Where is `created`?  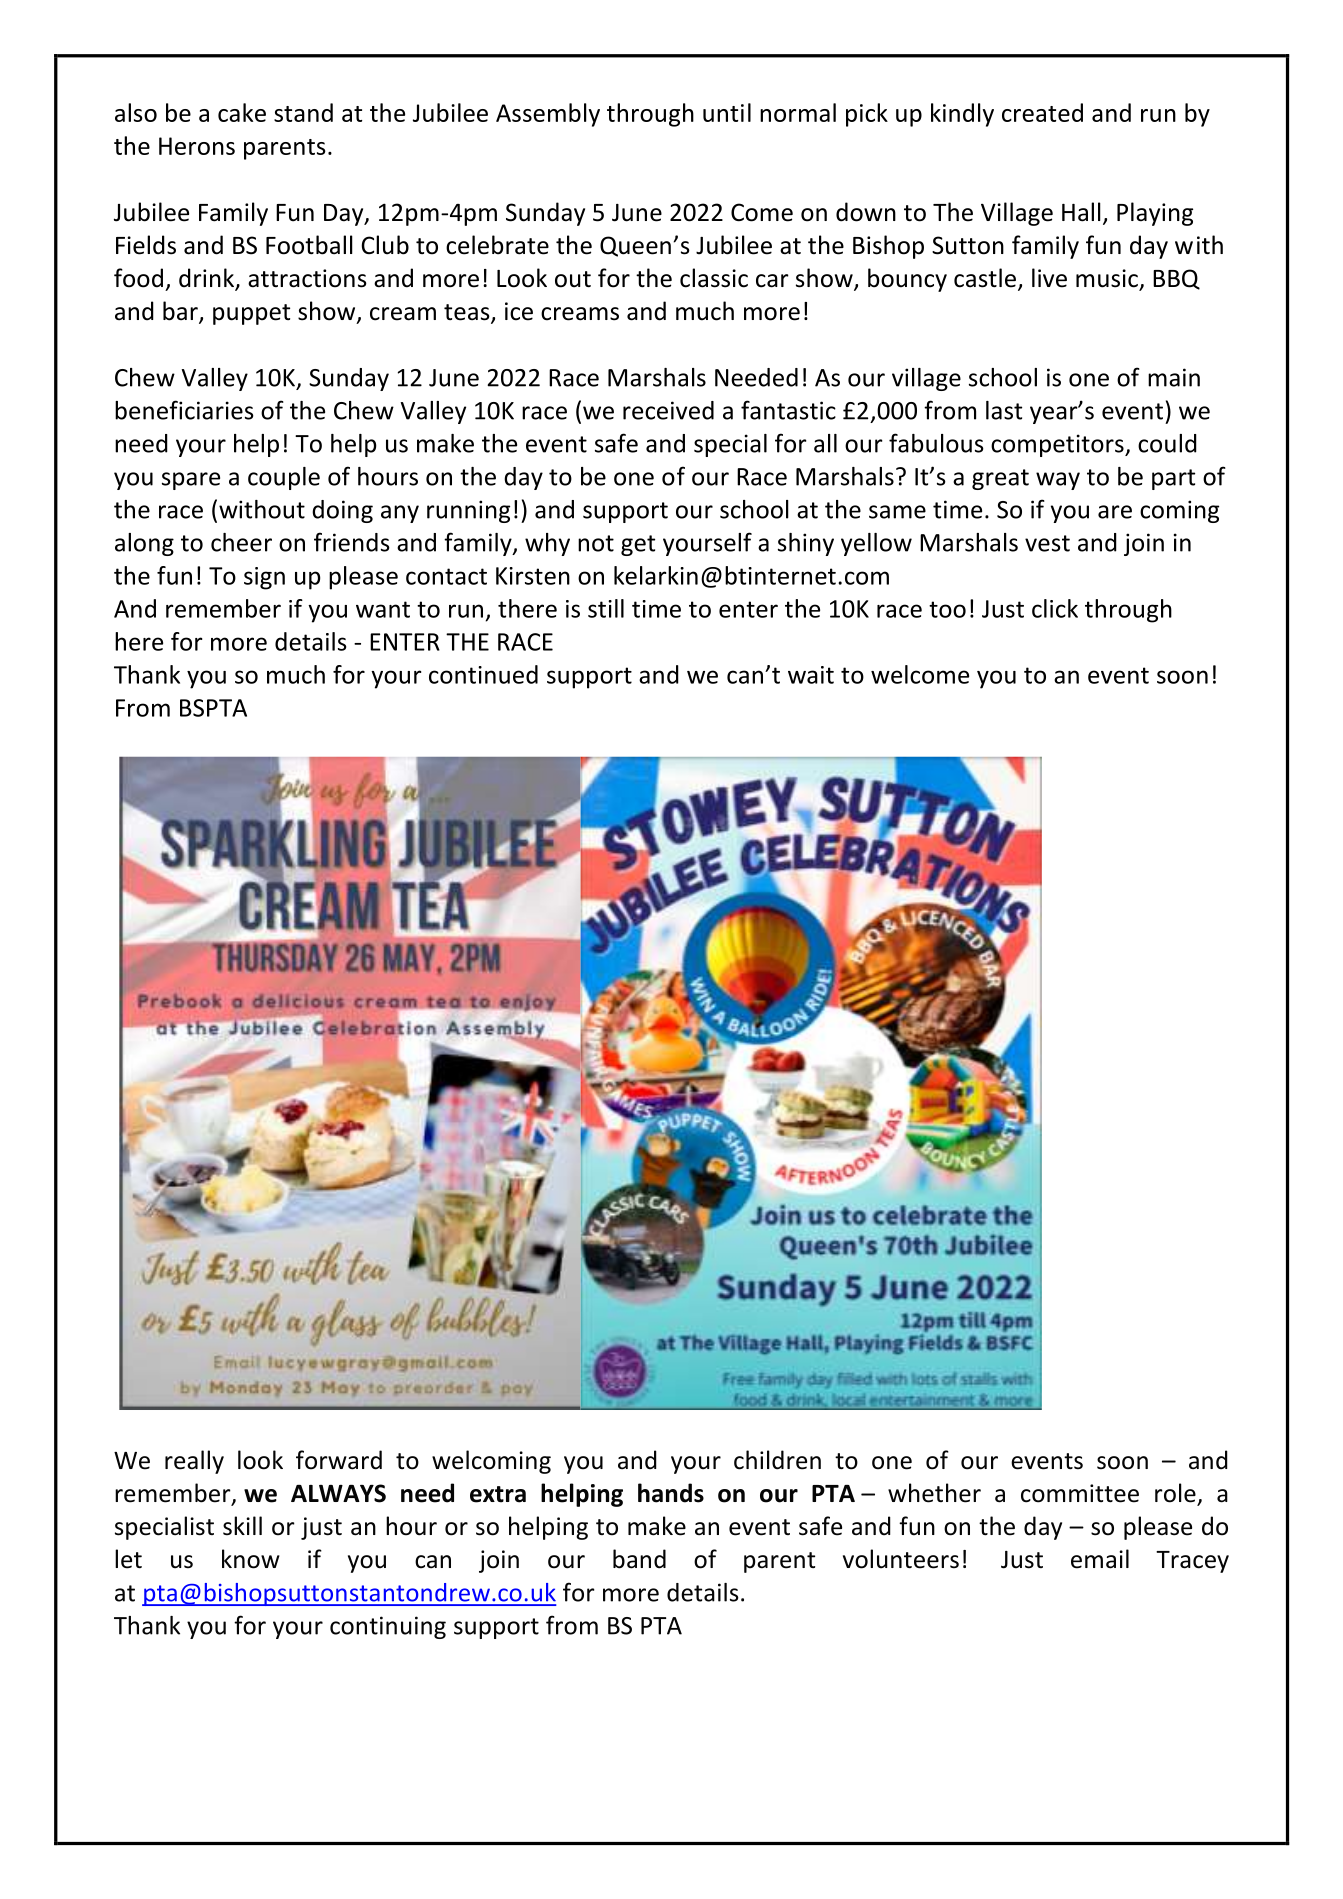
created is located at coordinates (1042, 112).
